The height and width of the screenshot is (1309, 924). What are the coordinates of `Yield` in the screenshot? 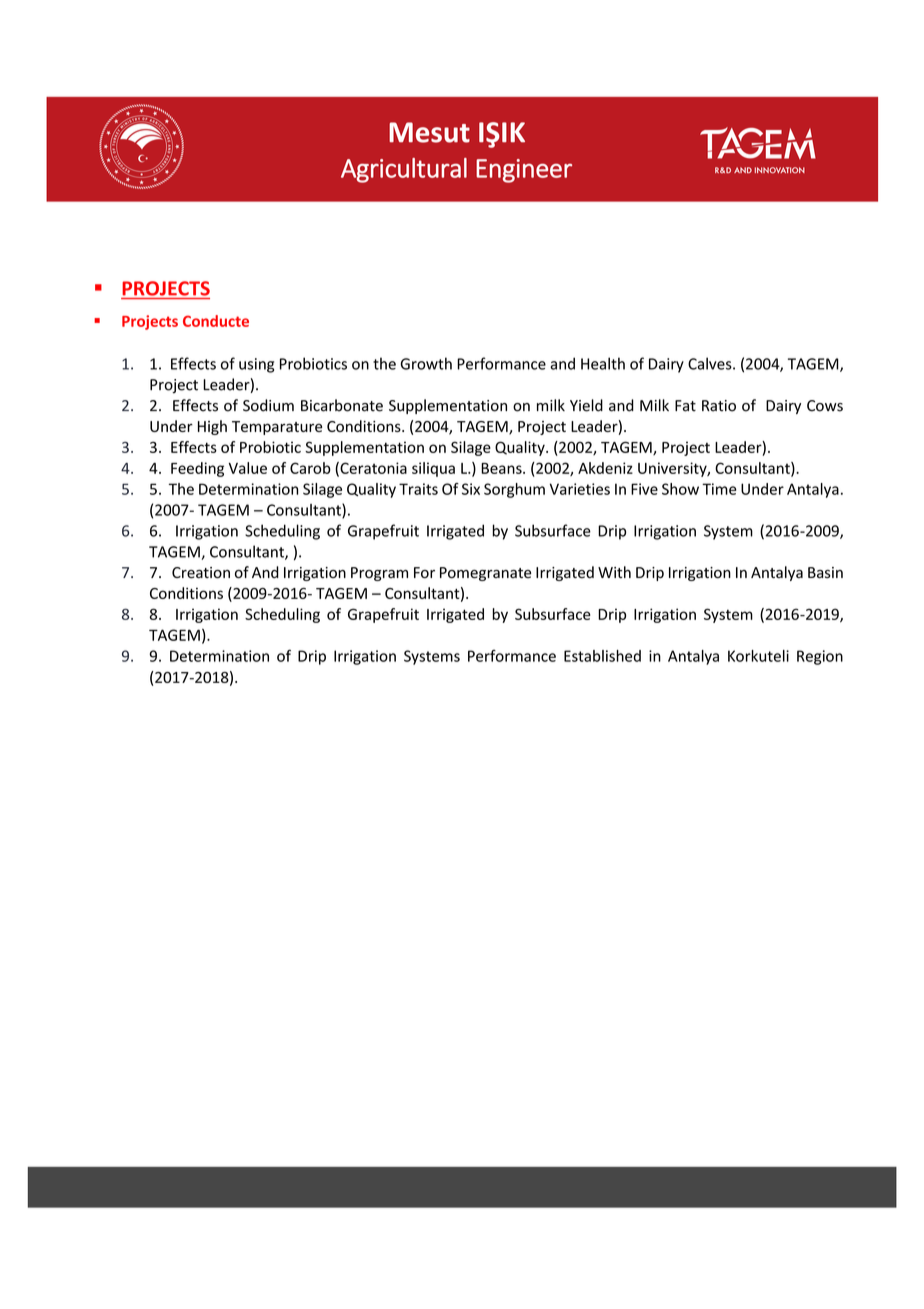 It's located at (586, 405).
